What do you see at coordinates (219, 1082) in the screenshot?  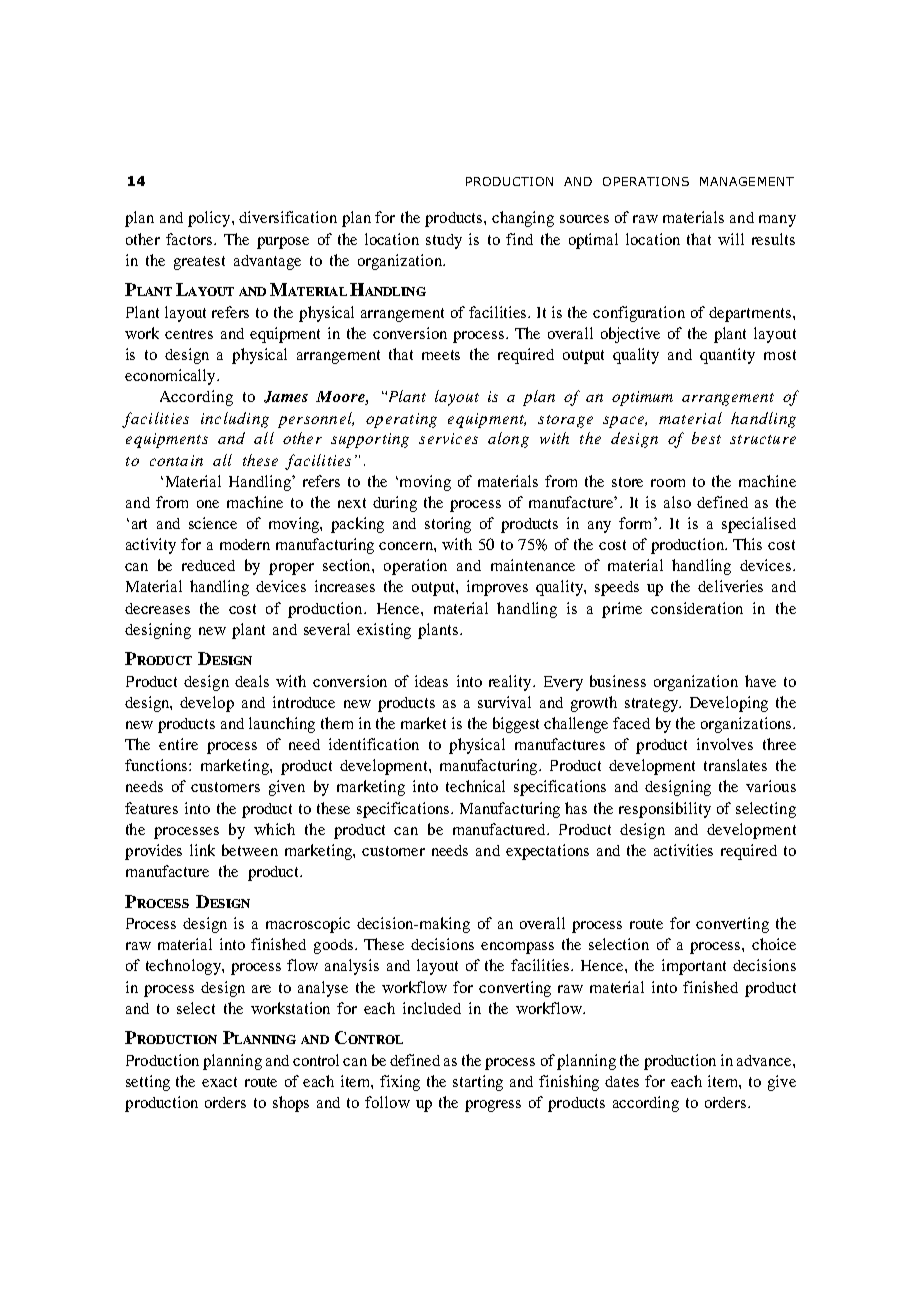 I see `exact` at bounding box center [219, 1082].
